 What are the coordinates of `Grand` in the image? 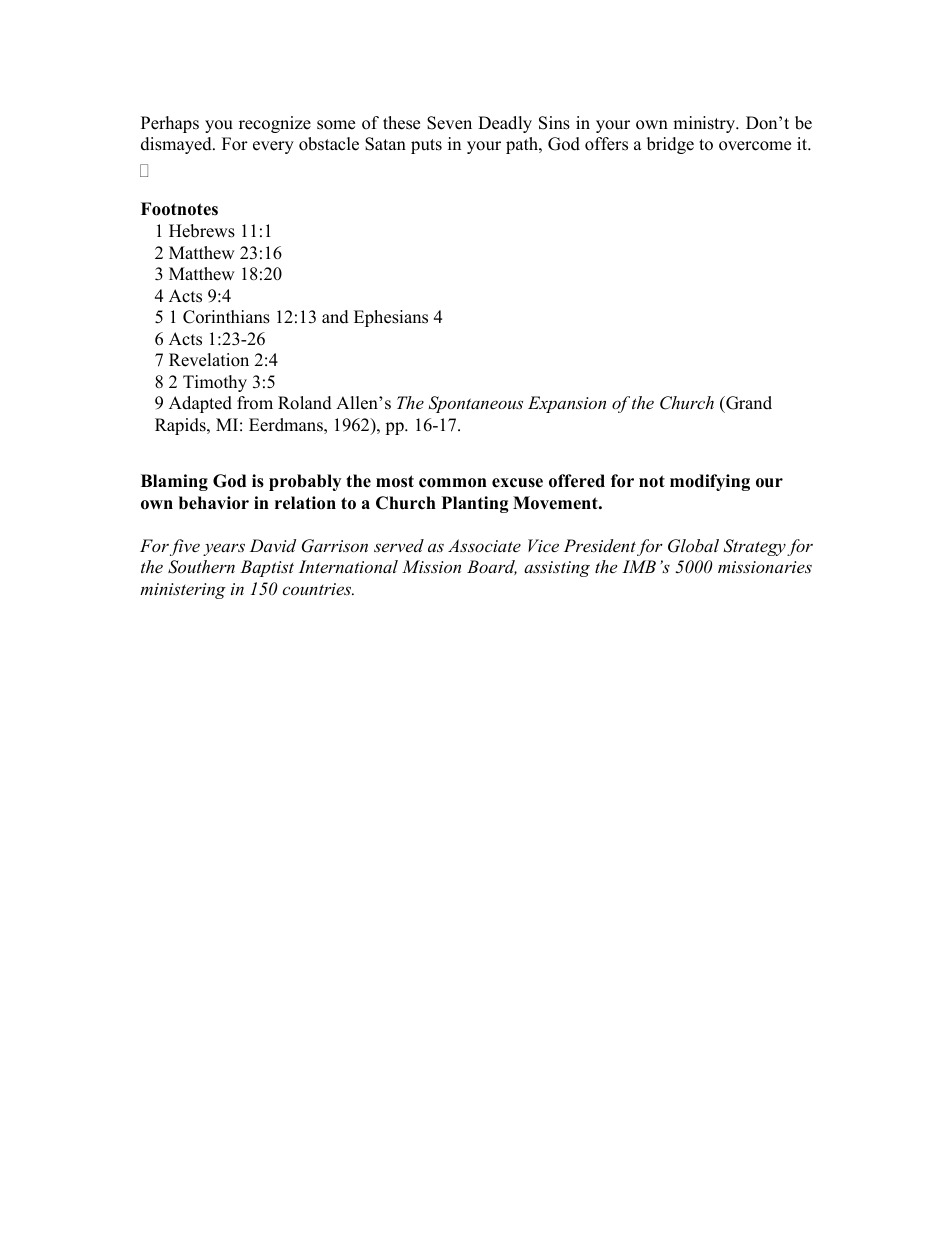 It's located at (748, 403).
